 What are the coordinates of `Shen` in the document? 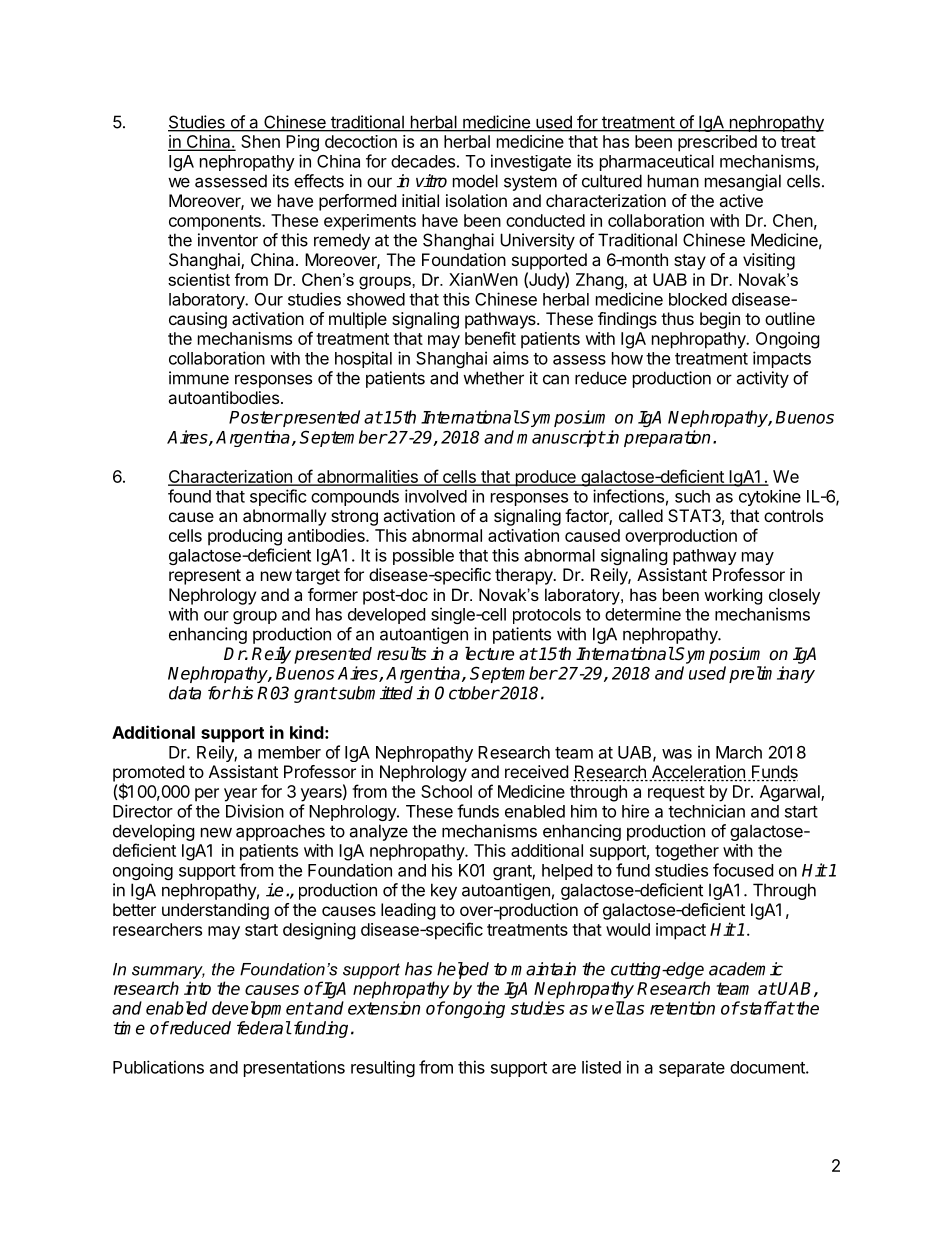 It's located at (260, 141).
